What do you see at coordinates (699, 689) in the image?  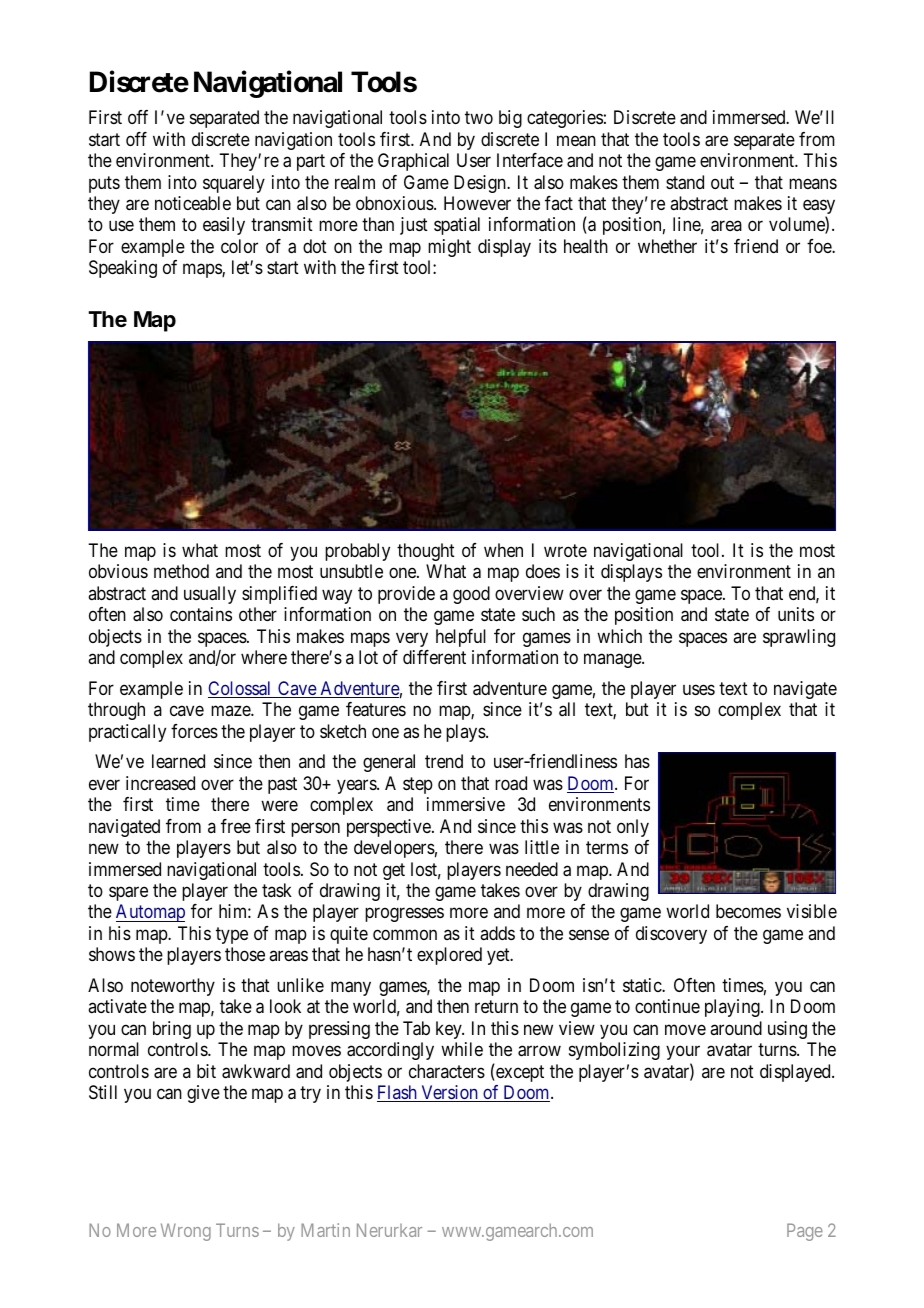 I see `uses` at bounding box center [699, 689].
